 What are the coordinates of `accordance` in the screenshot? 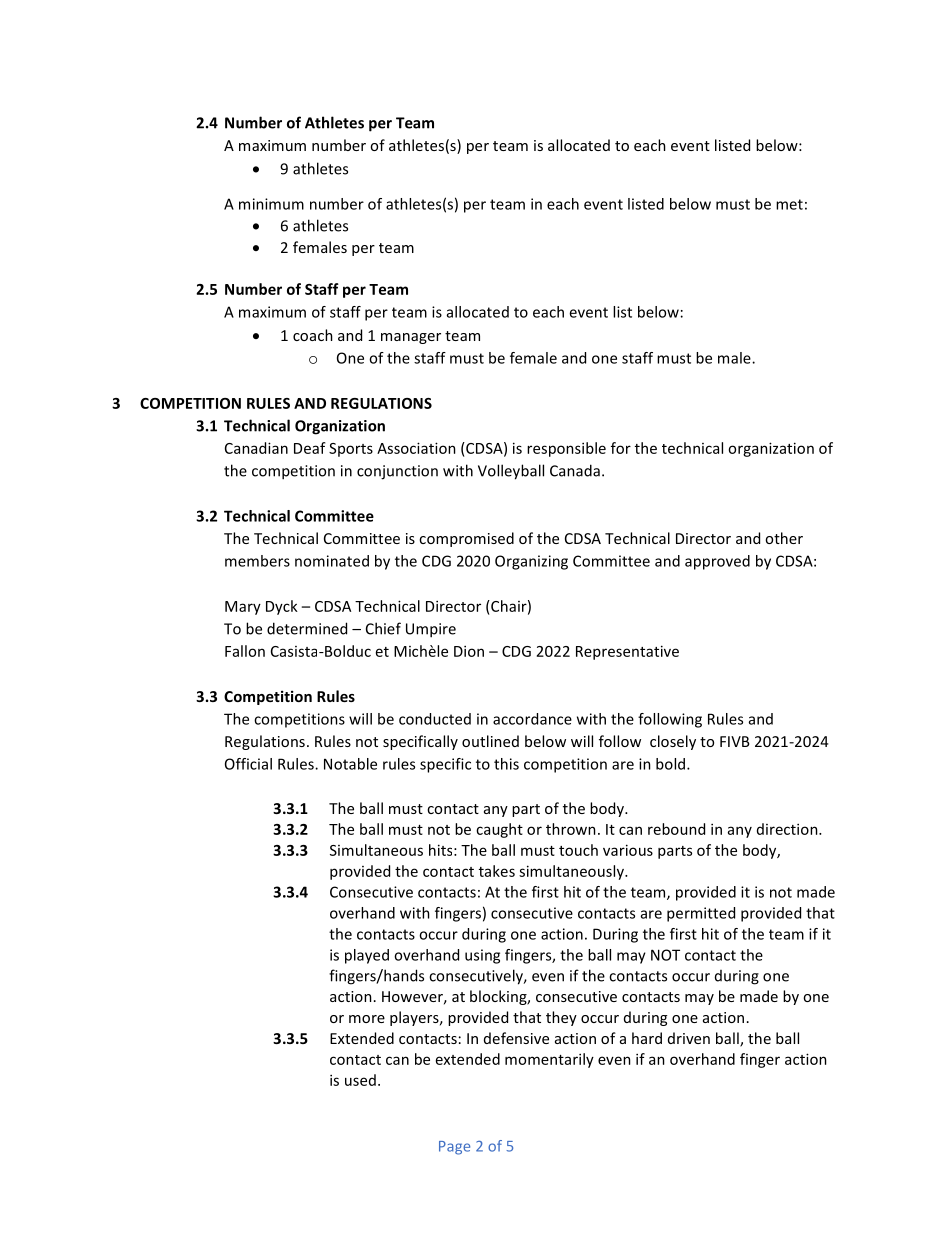 It's located at (532, 719).
